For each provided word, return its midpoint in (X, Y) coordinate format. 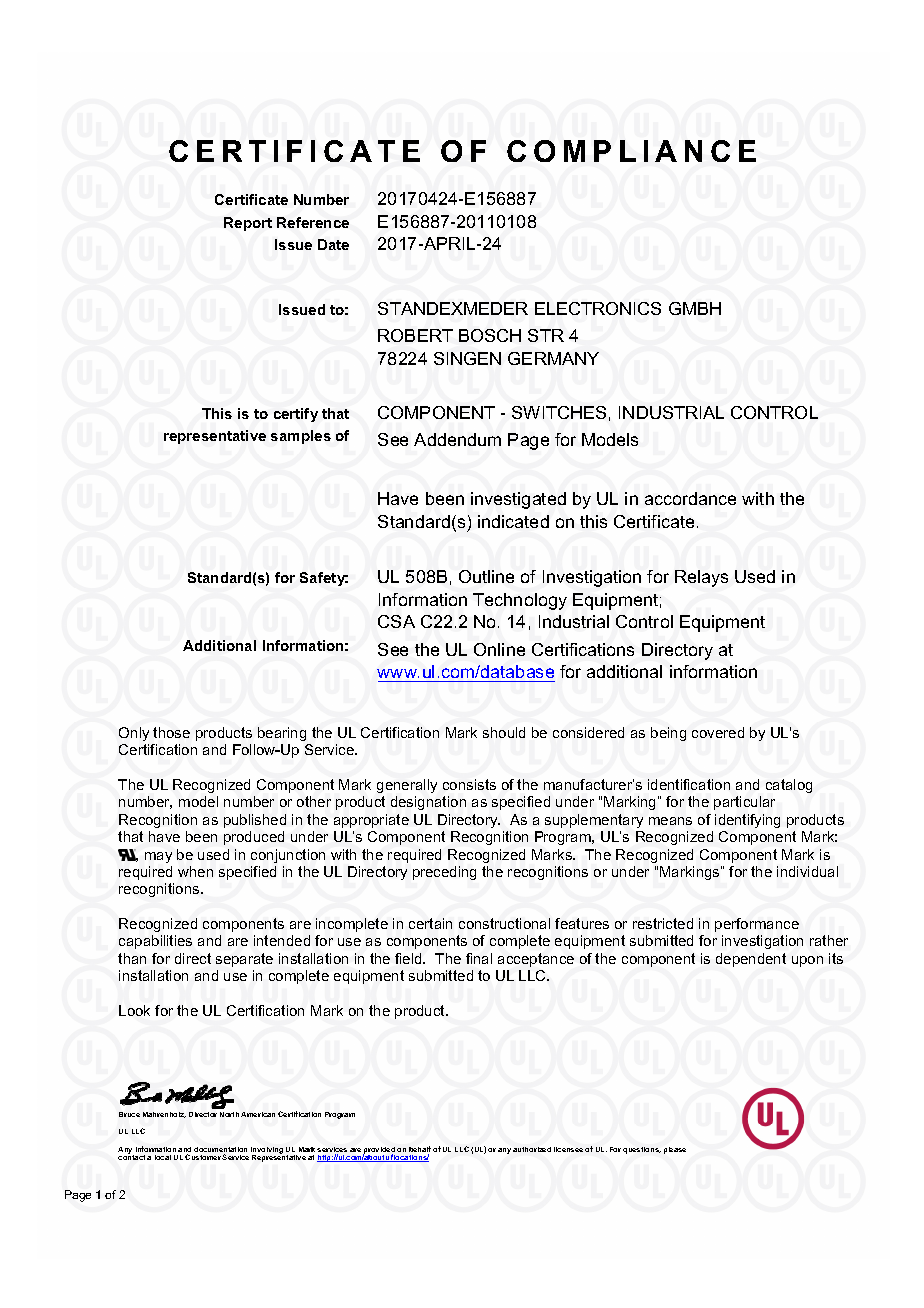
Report (248, 224)
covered (718, 732)
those (171, 732)
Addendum (457, 439)
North (229, 1114)
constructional (504, 923)
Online (499, 649)
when (195, 871)
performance (757, 925)
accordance (690, 498)
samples (301, 437)
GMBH (695, 308)
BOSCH (490, 335)
